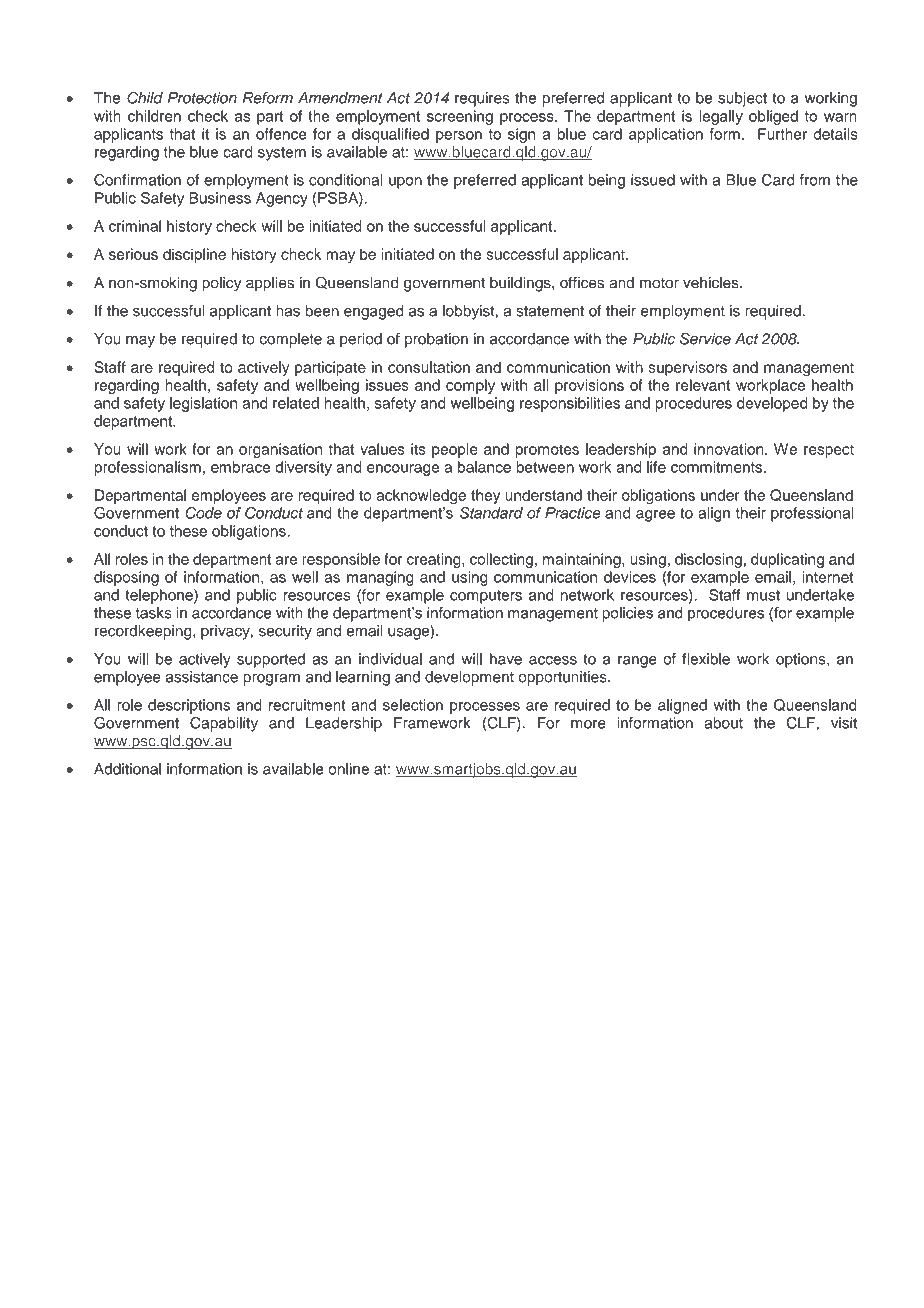 Image resolution: width=924 pixels, height=1308 pixels. What do you see at coordinates (224, 724) in the image?
I see `Capability` at bounding box center [224, 724].
